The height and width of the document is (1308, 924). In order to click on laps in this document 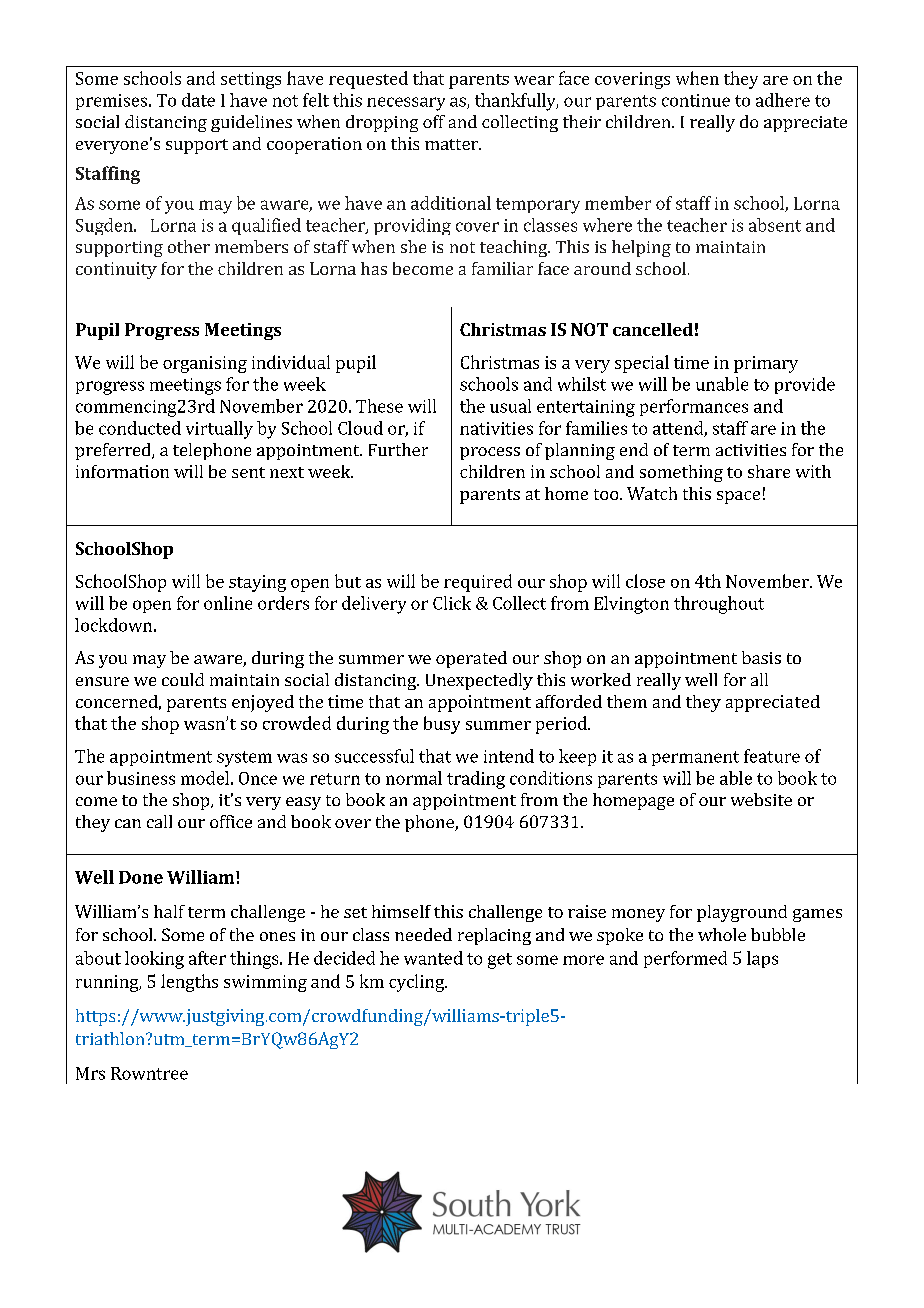, I will do `click(762, 959)`.
